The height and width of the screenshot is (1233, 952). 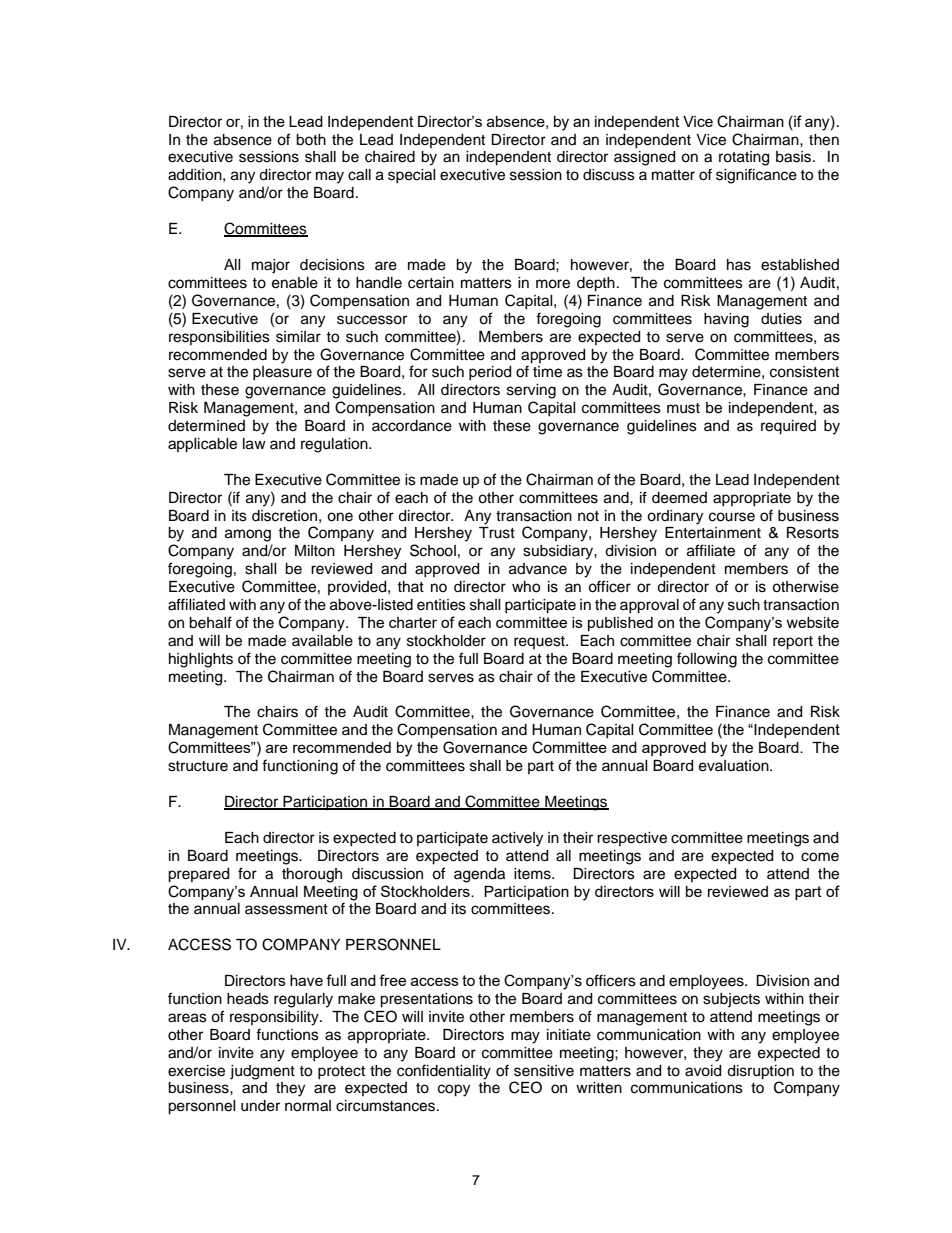 I want to click on request, so click(x=540, y=642).
